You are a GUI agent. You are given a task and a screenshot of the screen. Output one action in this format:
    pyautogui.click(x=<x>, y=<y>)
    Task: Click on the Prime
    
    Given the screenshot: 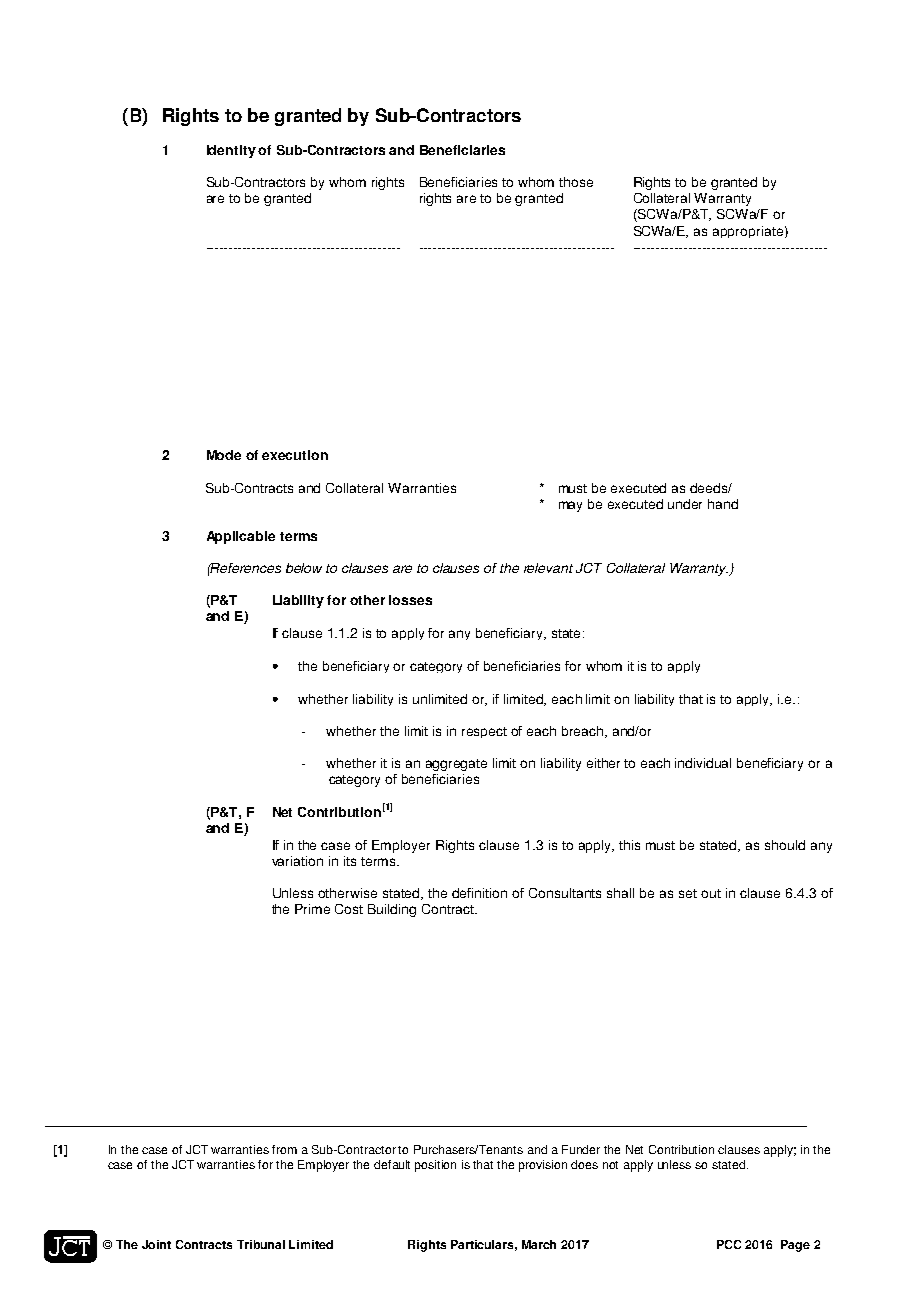 What is the action you would take?
    pyautogui.click(x=312, y=909)
